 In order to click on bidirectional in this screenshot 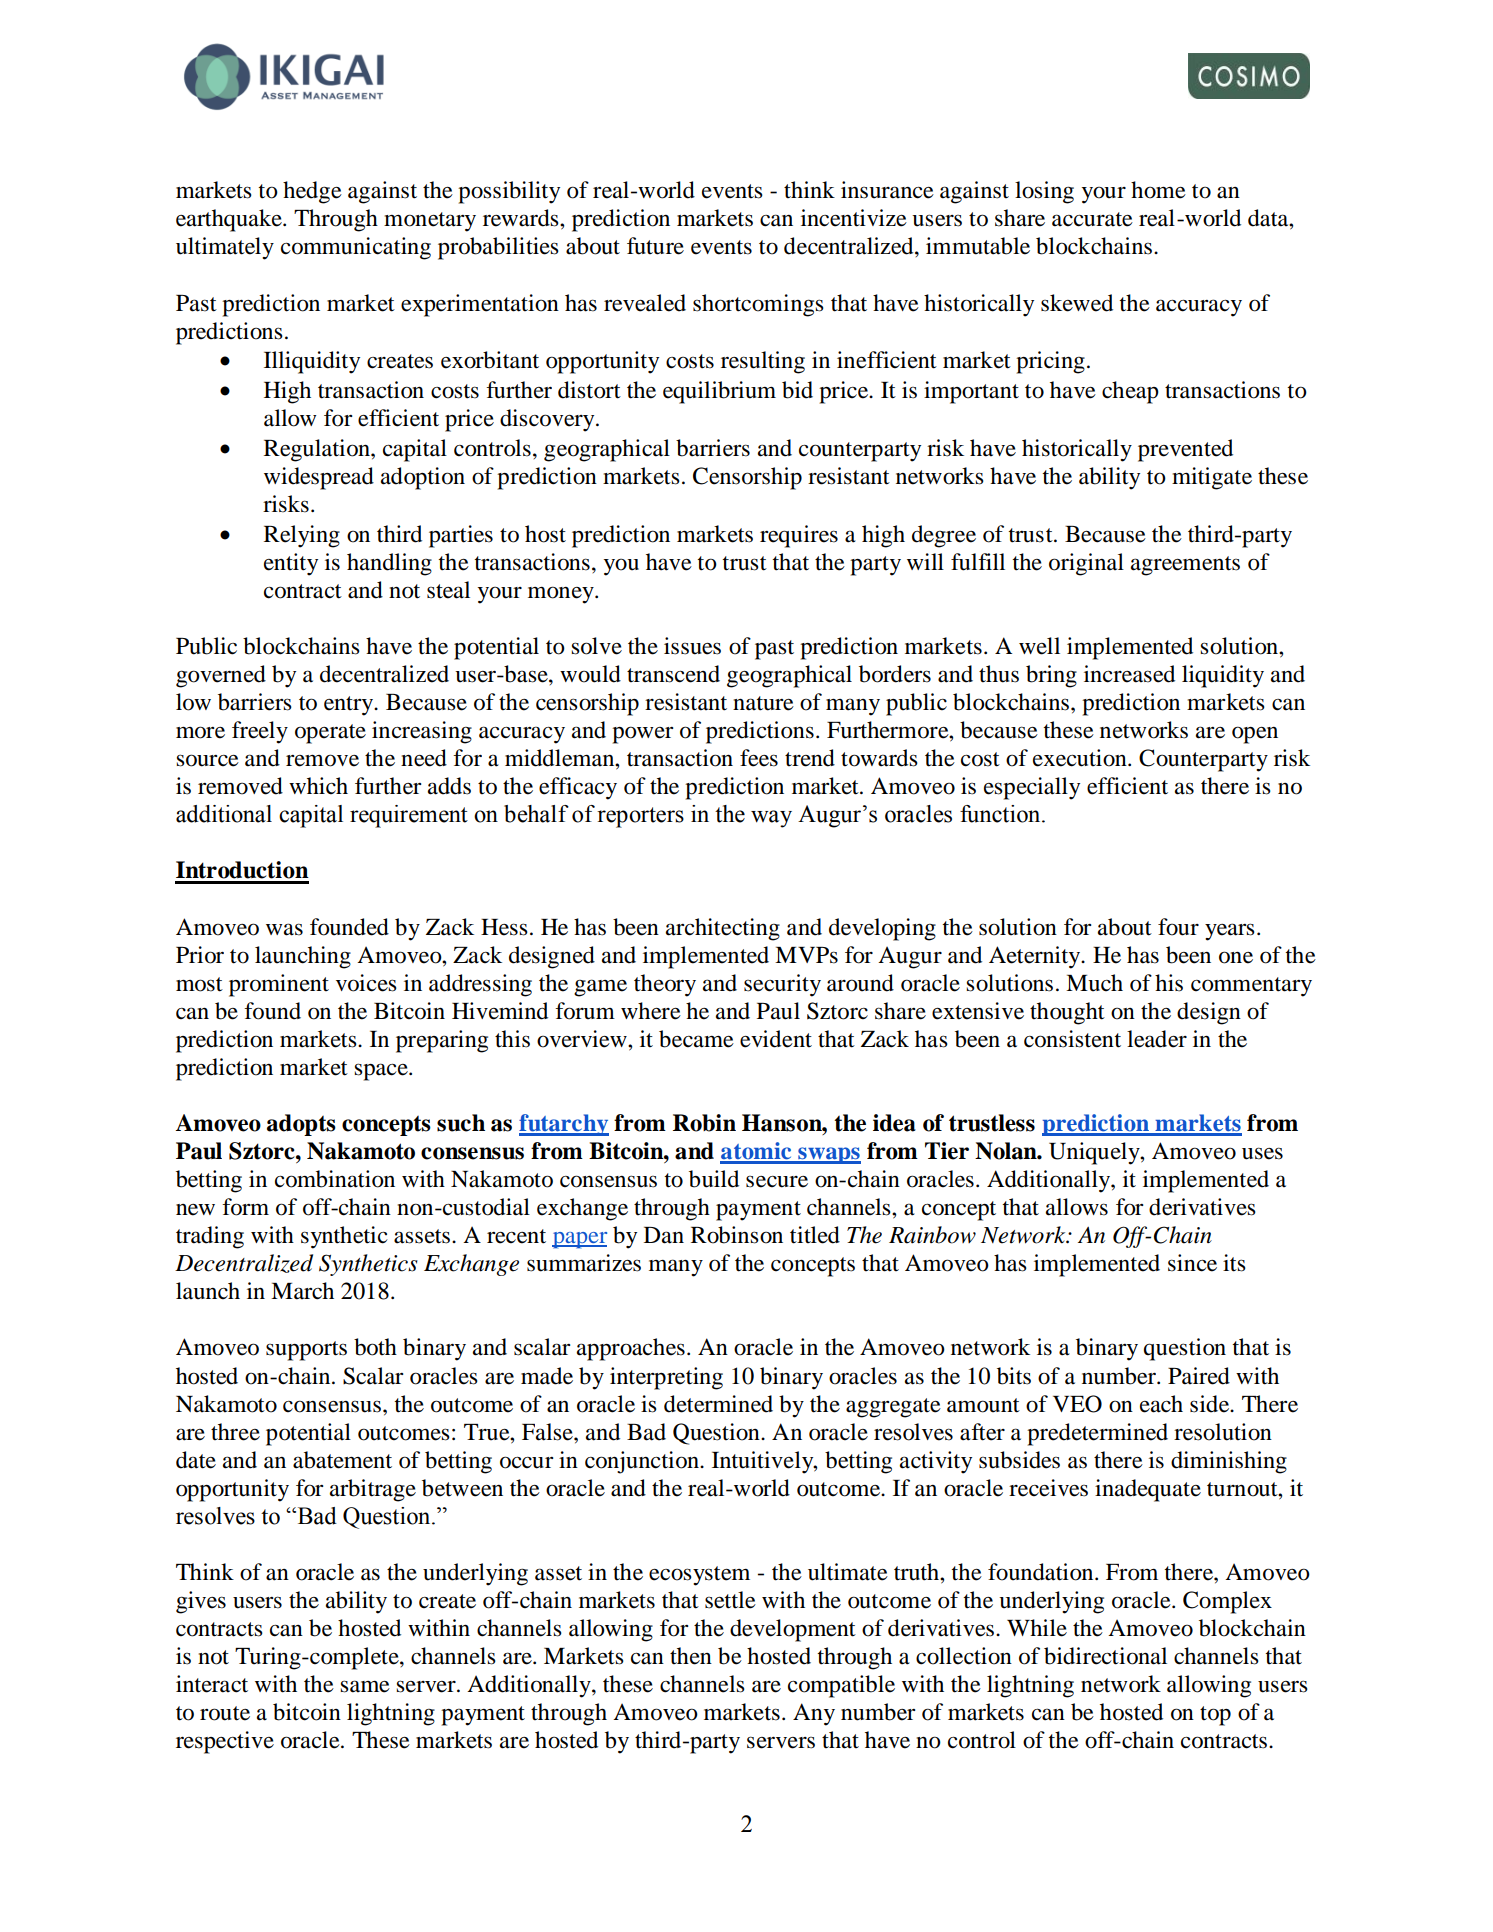, I will do `click(1105, 1656)`.
